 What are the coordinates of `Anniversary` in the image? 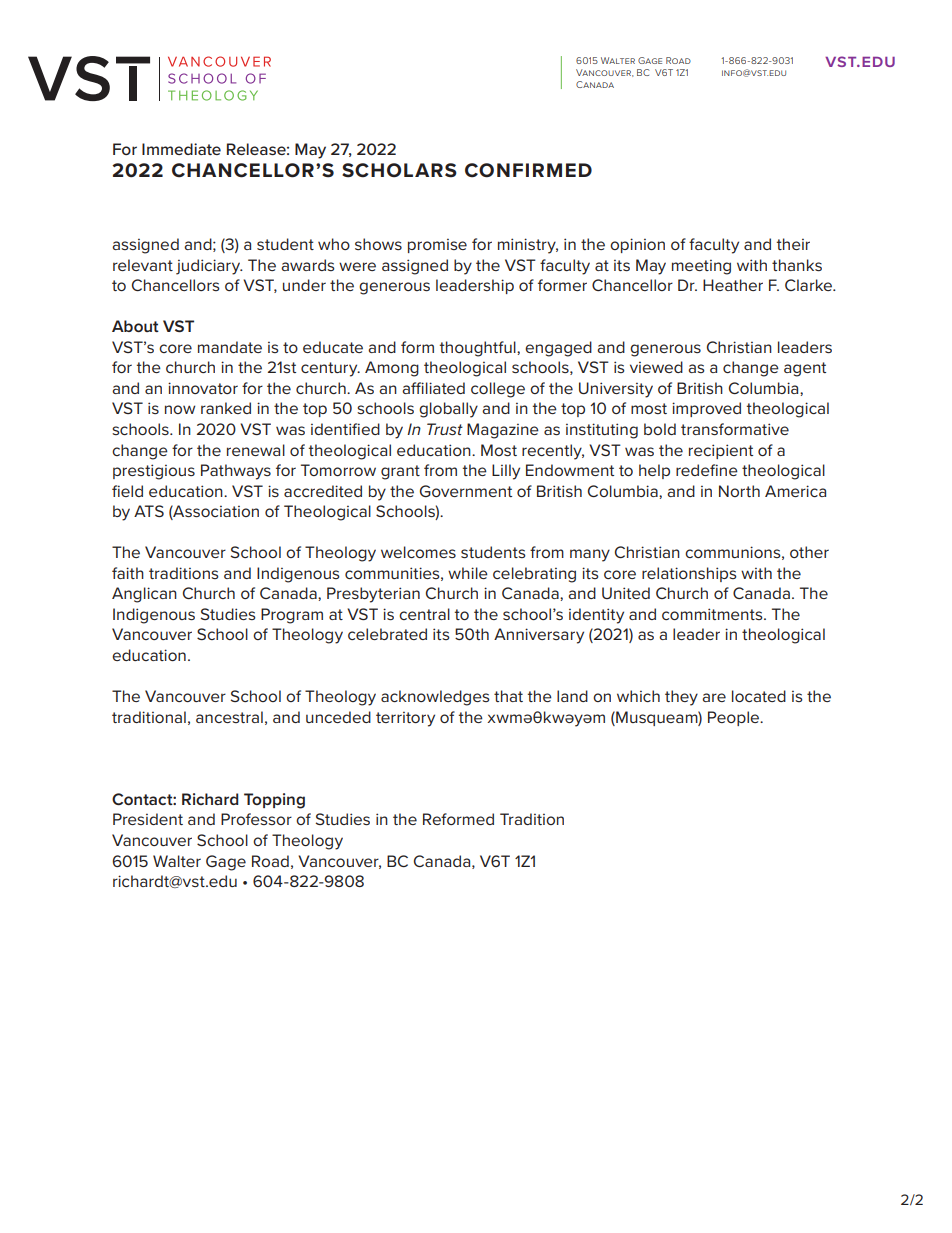 It's located at (539, 636).
